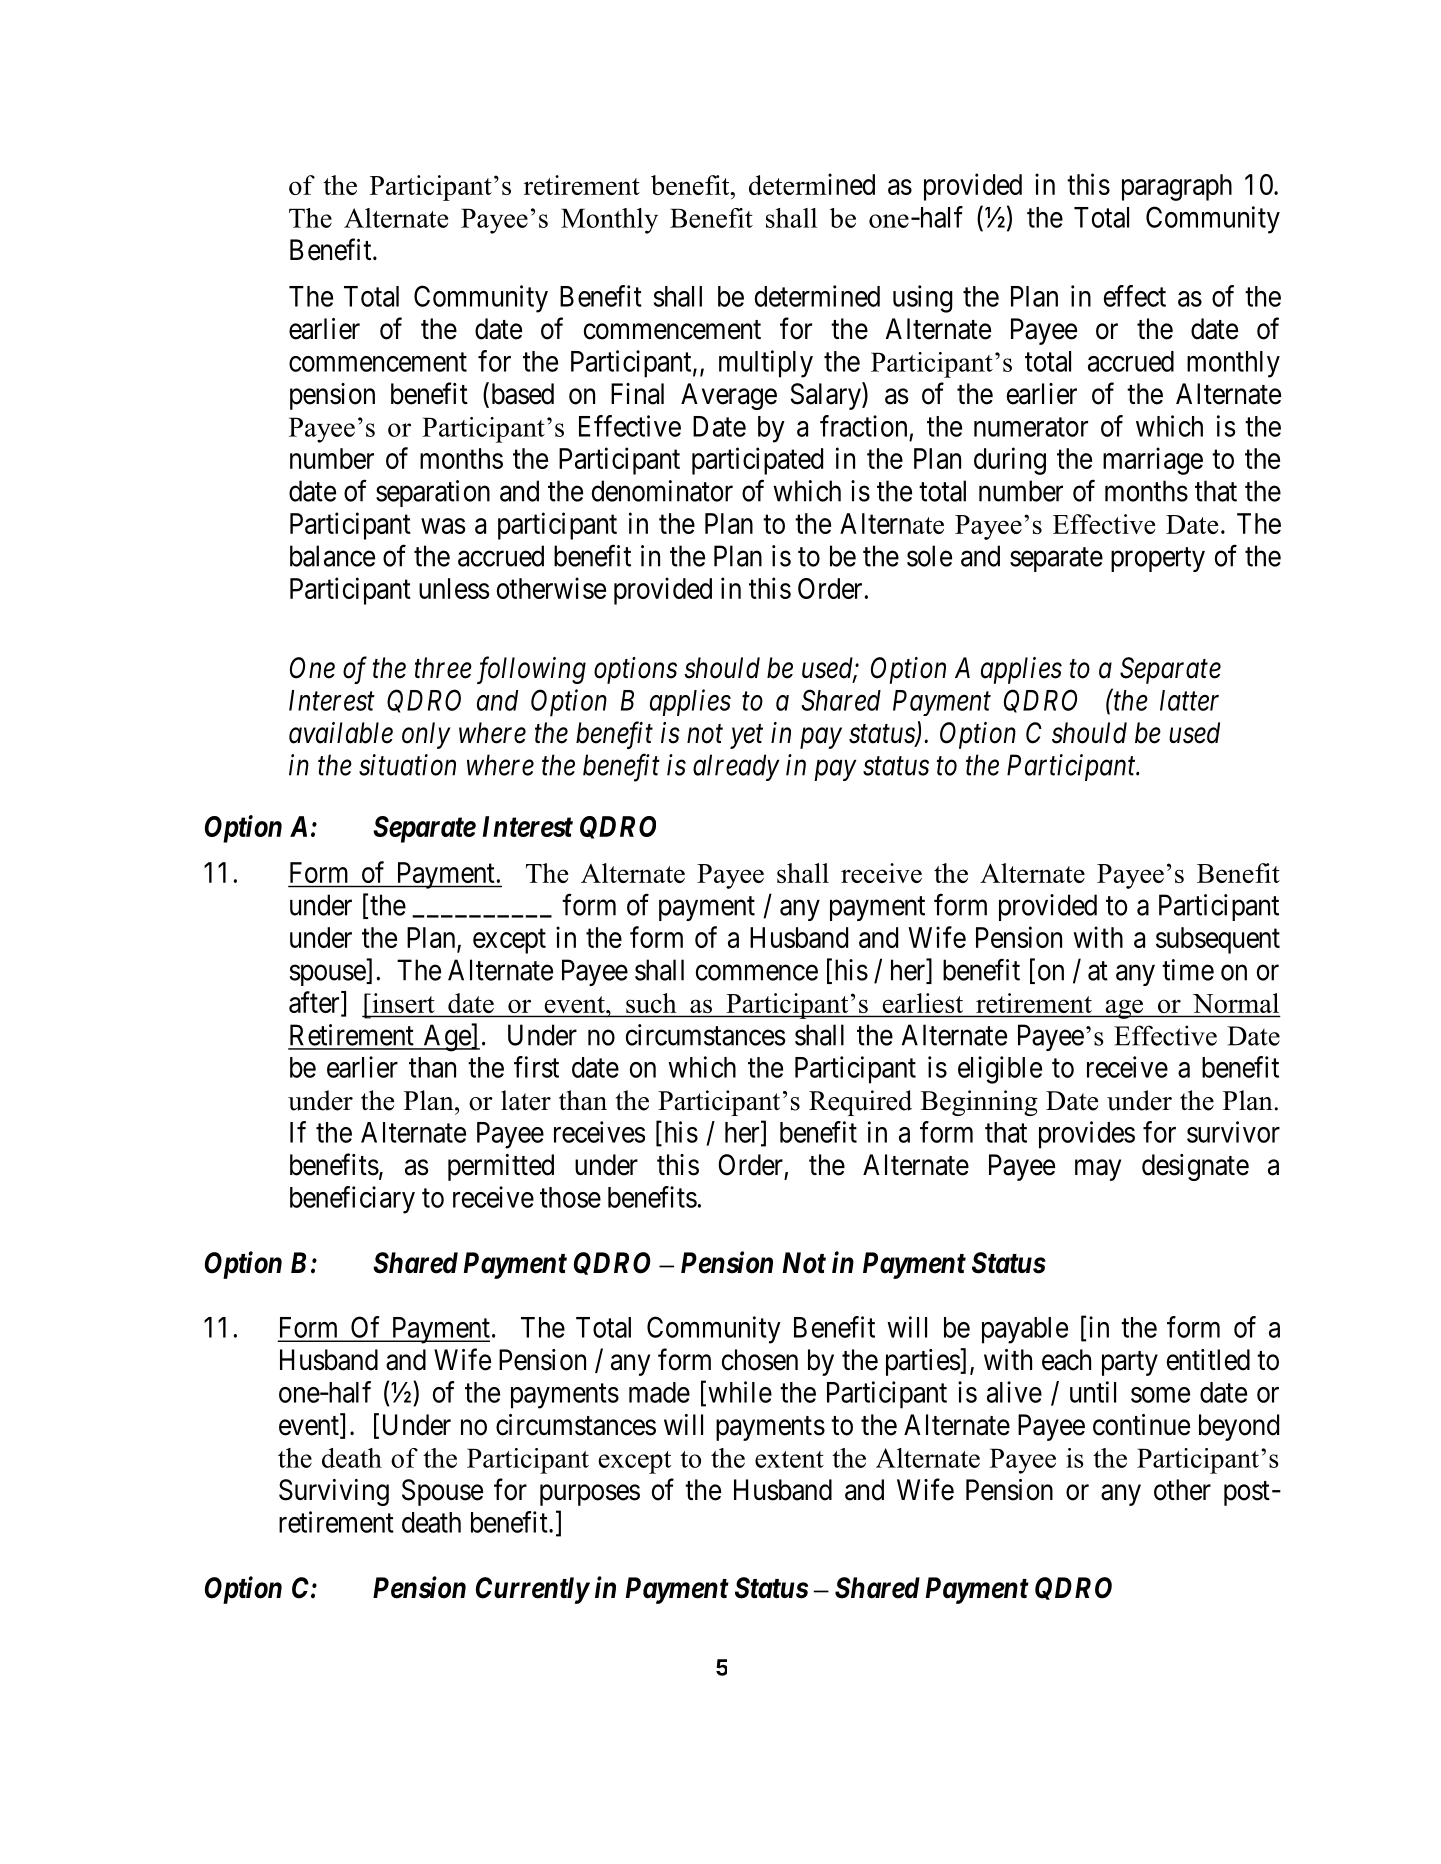  Describe the element at coordinates (923, 299) in the image. I see `using` at that location.
